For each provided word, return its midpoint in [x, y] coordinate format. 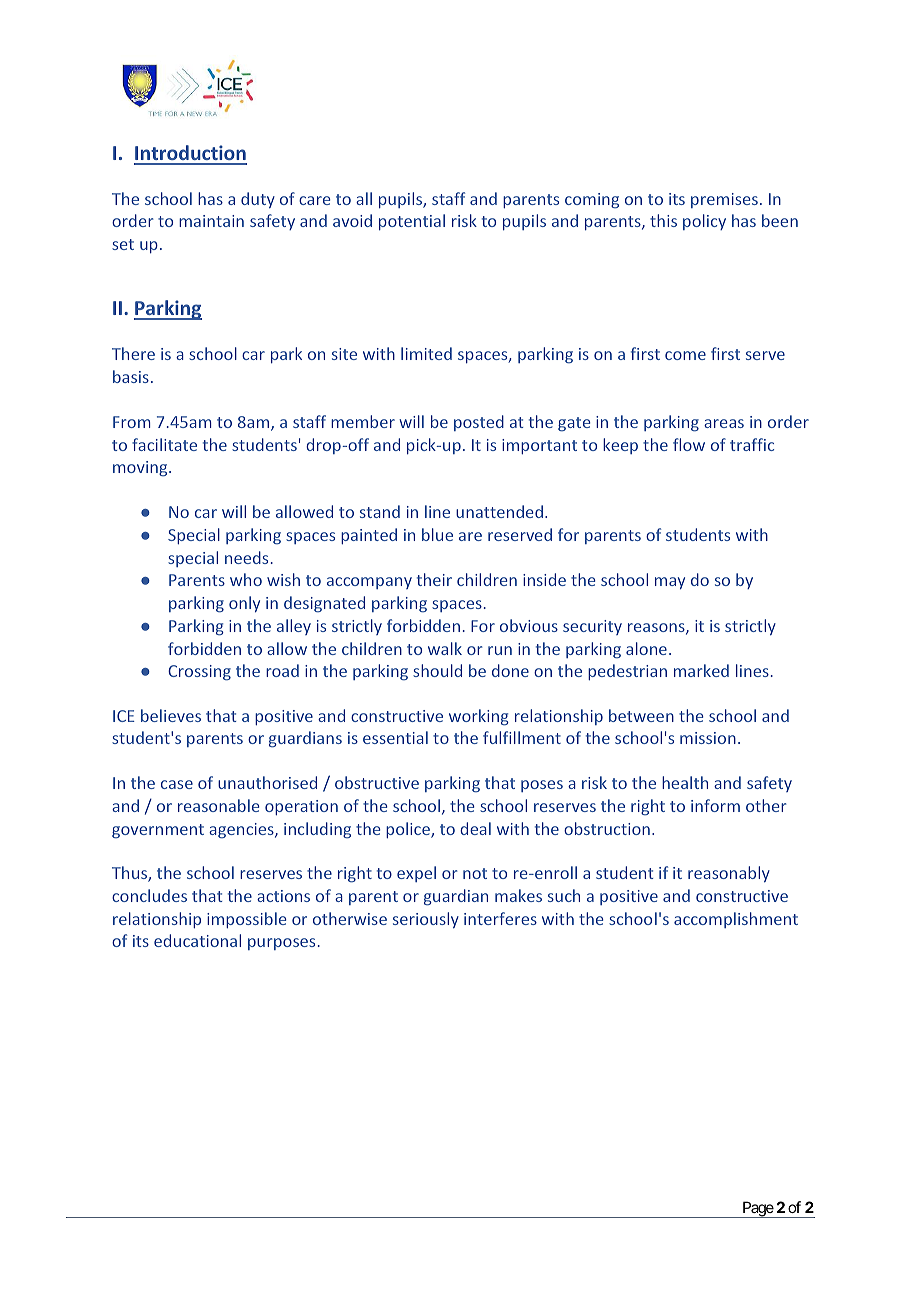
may [670, 583]
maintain [211, 221]
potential [412, 222]
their [434, 579]
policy [704, 222]
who [246, 579]
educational [197, 940]
